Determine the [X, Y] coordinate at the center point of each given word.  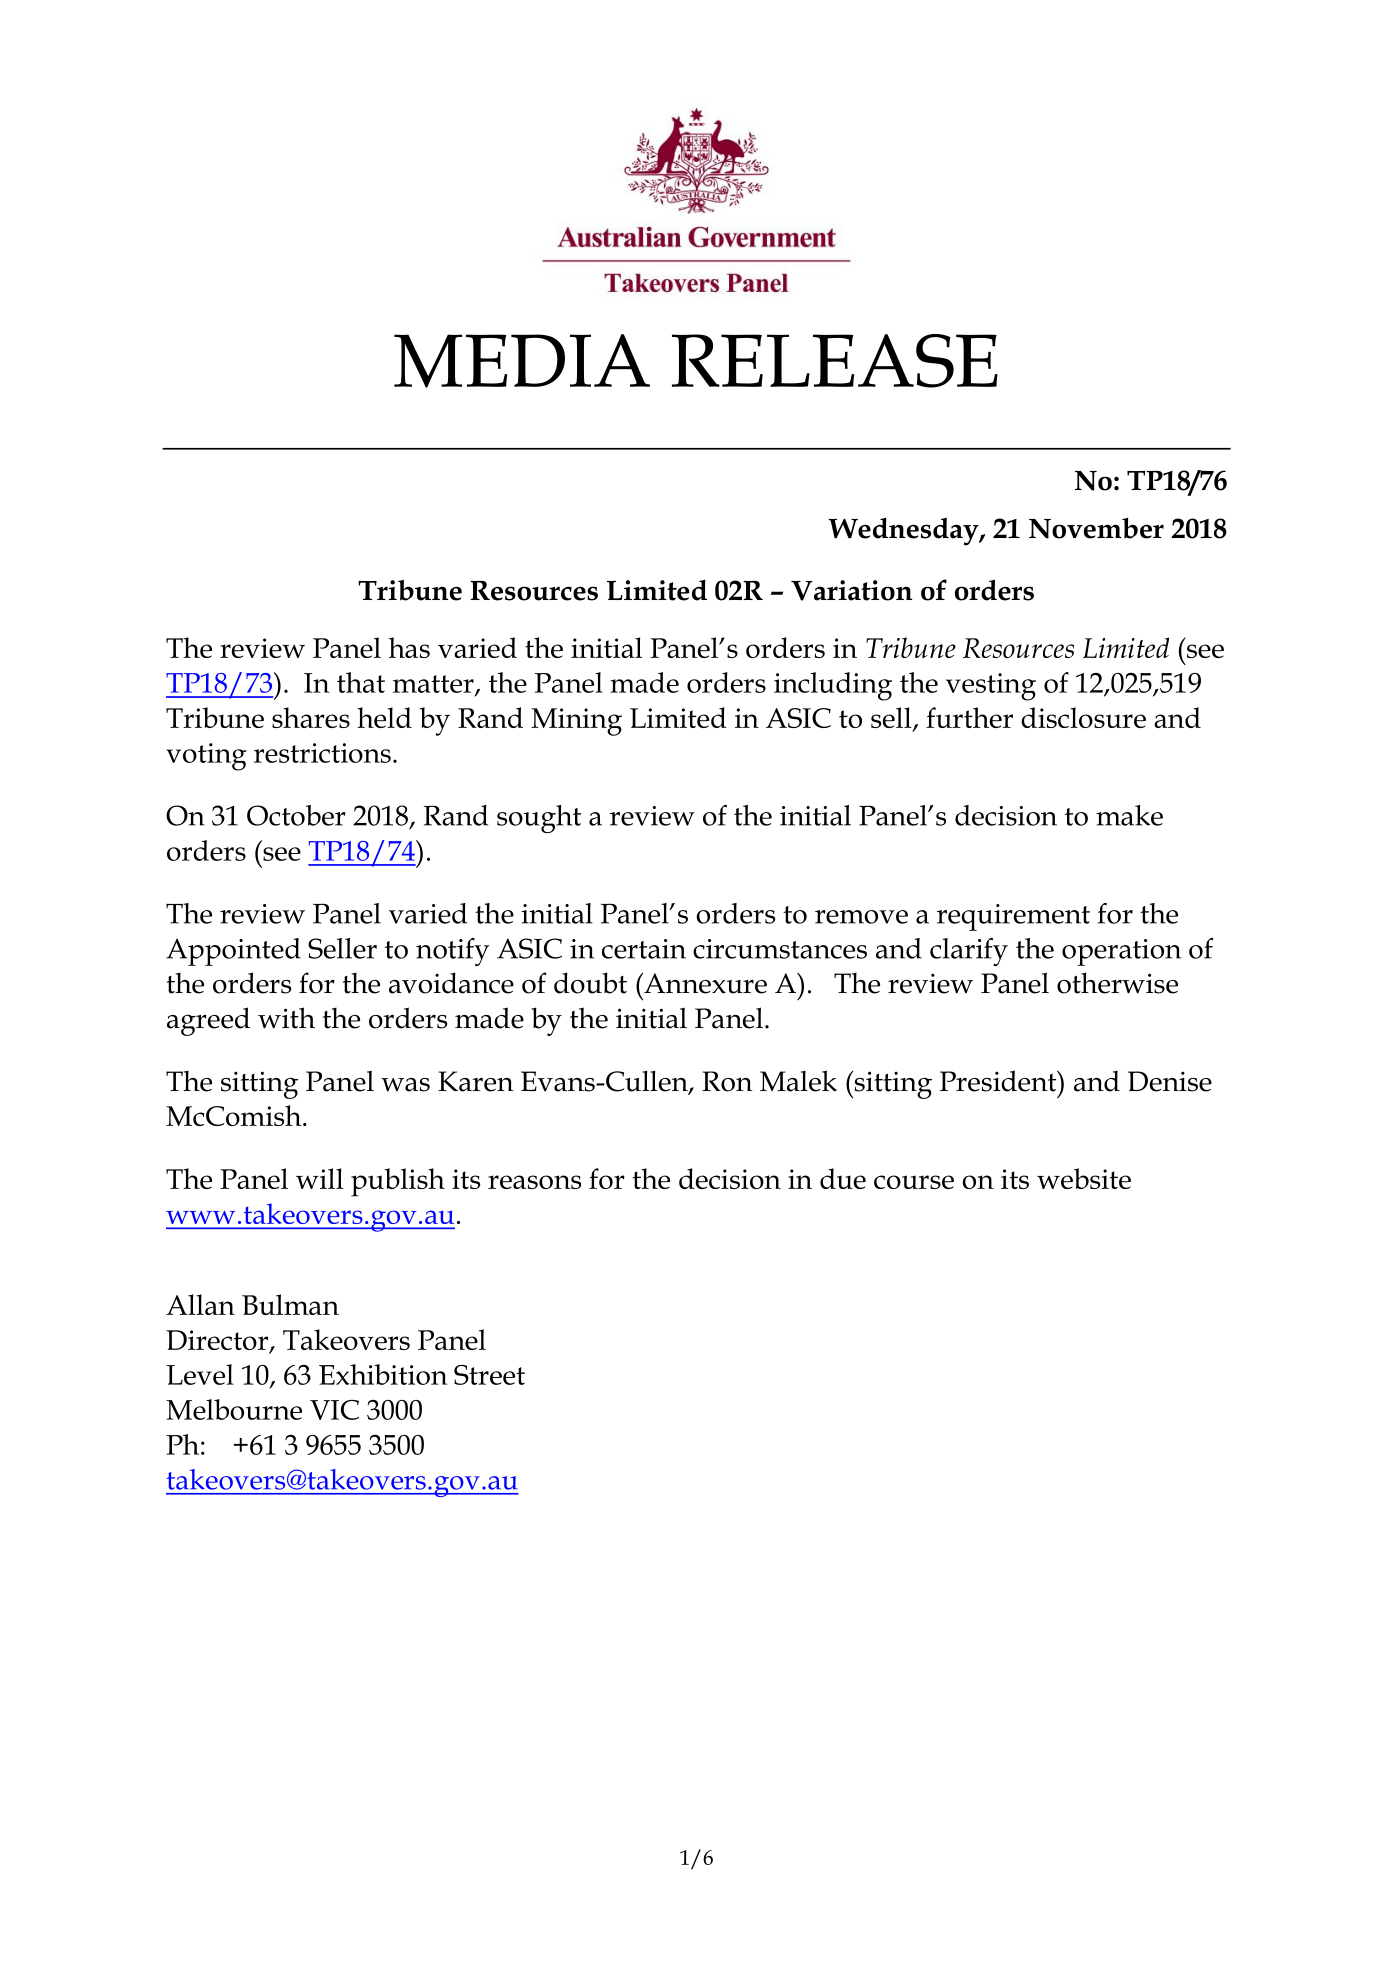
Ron [727, 1081]
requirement [1013, 917]
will [319, 1178]
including [833, 686]
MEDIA [522, 361]
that [361, 682]
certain [644, 949]
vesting [991, 687]
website [1084, 1178]
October [296, 815]
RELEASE [835, 361]
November [1096, 528]
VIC [334, 1410]
